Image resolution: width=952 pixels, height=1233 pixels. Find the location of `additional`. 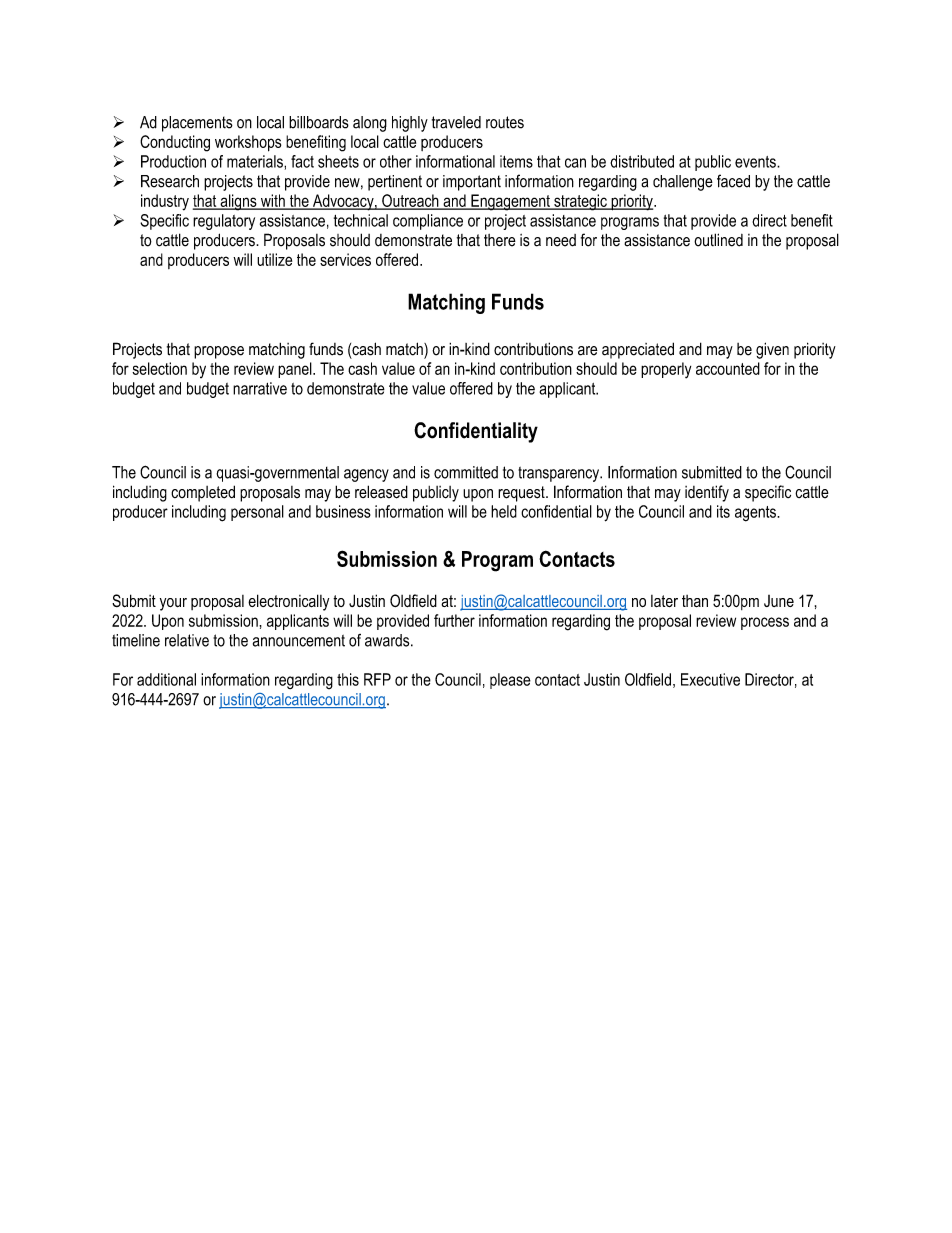

additional is located at coordinates (166, 679).
